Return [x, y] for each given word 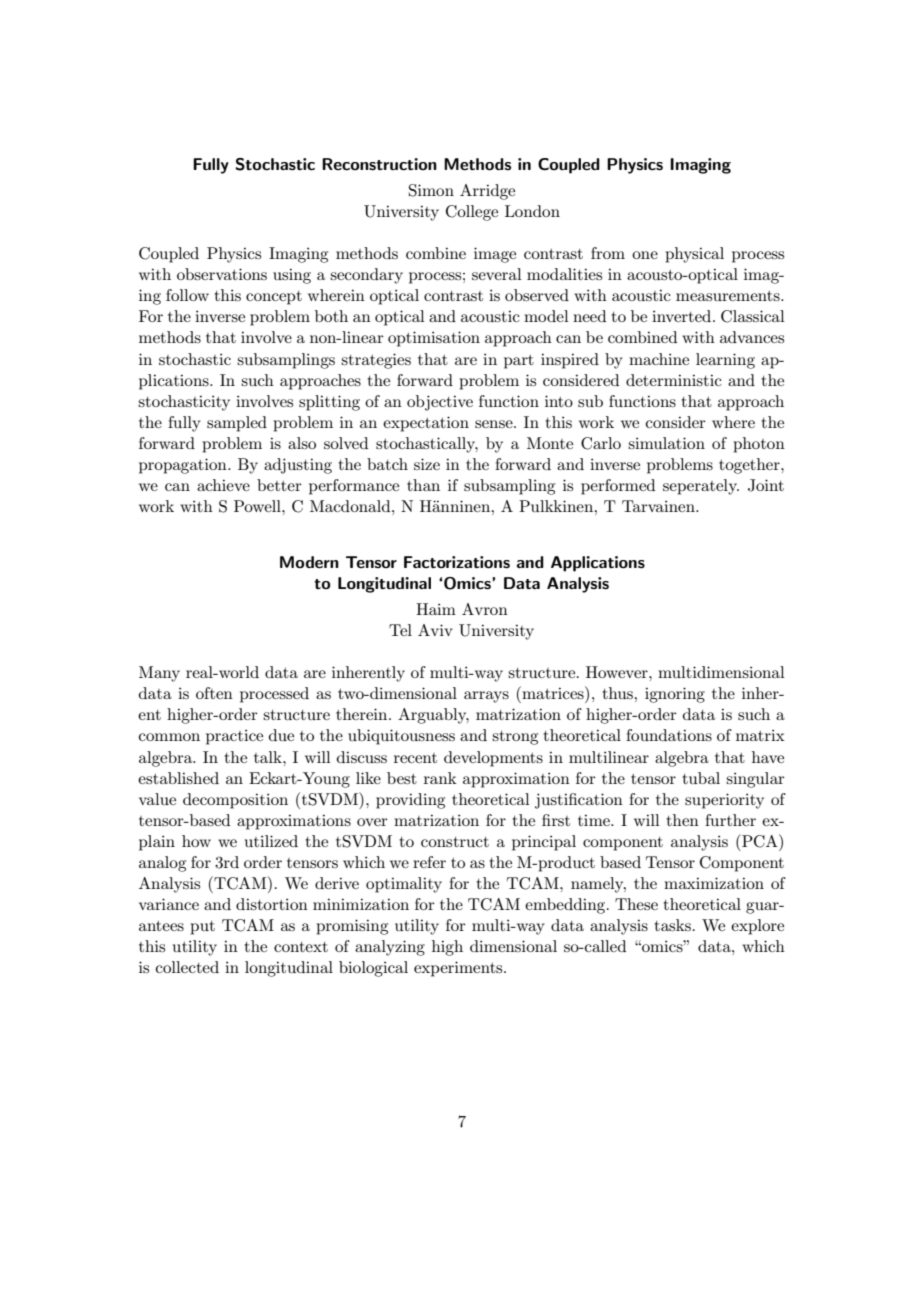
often [214, 693]
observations [222, 274]
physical [694, 255]
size [427, 464]
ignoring [675, 695]
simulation [666, 443]
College [472, 213]
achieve [223, 485]
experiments [459, 969]
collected [187, 967]
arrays [486, 697]
